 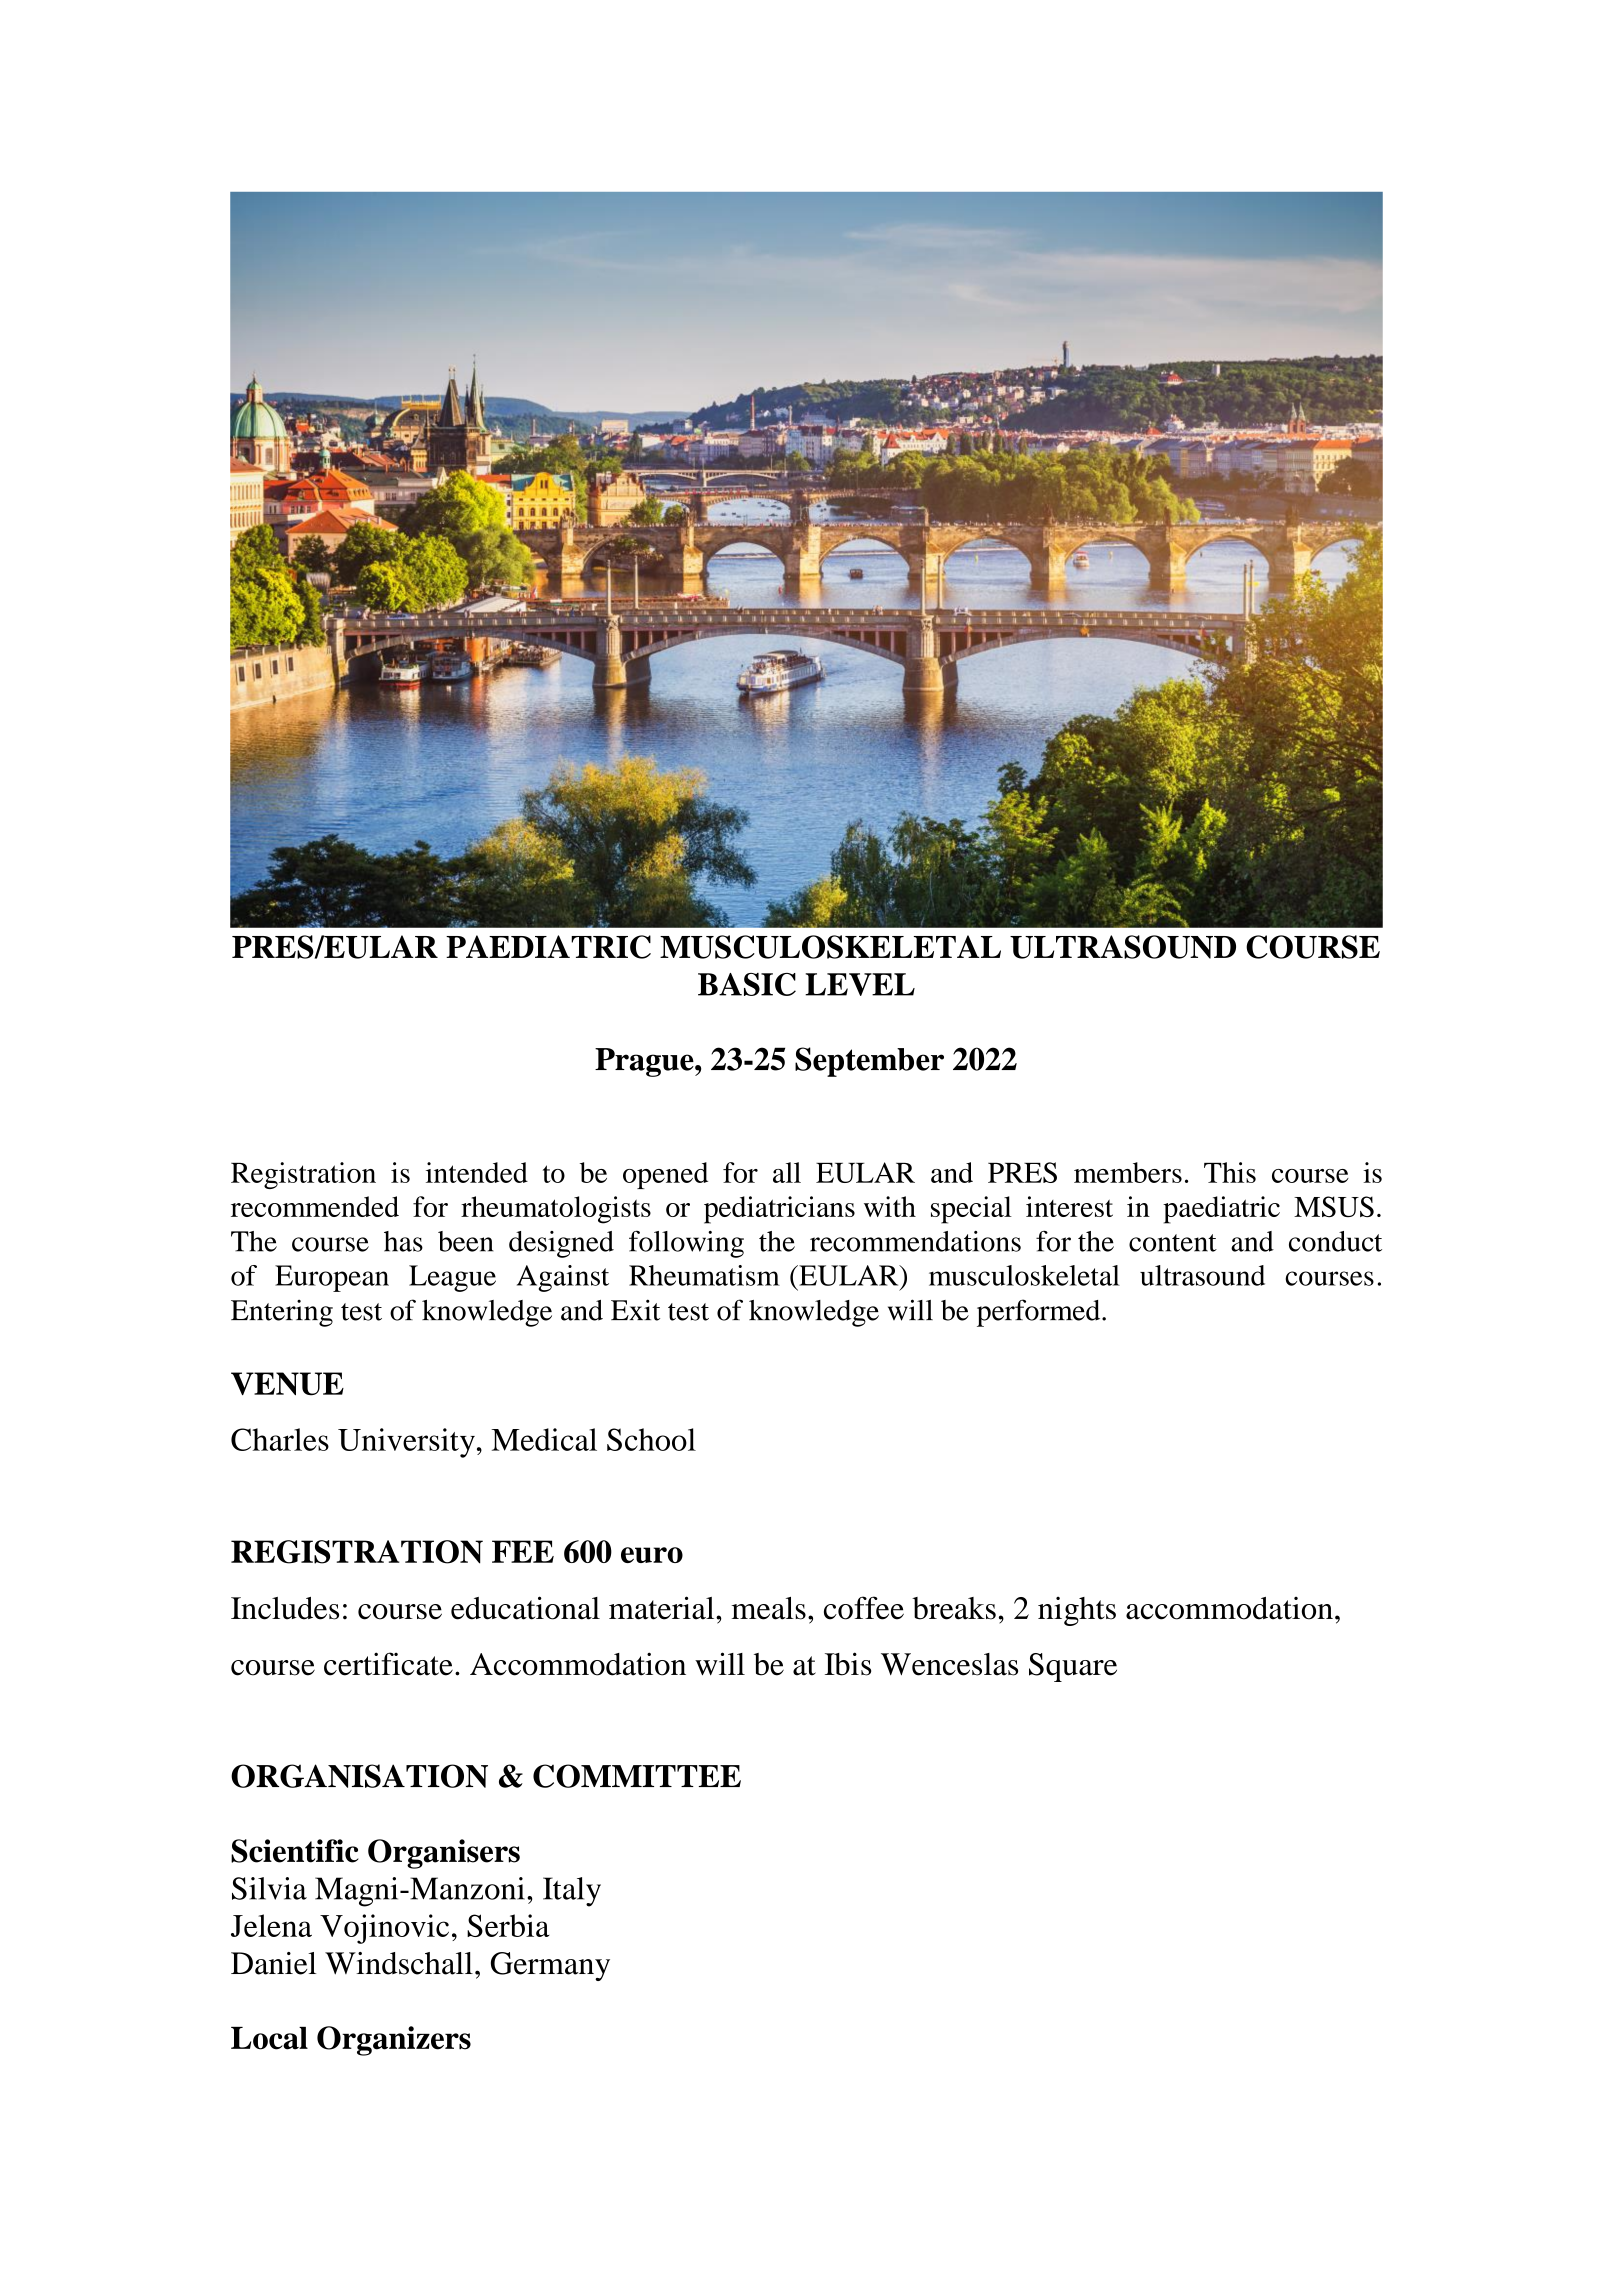 I want to click on performed, so click(x=1040, y=1313).
